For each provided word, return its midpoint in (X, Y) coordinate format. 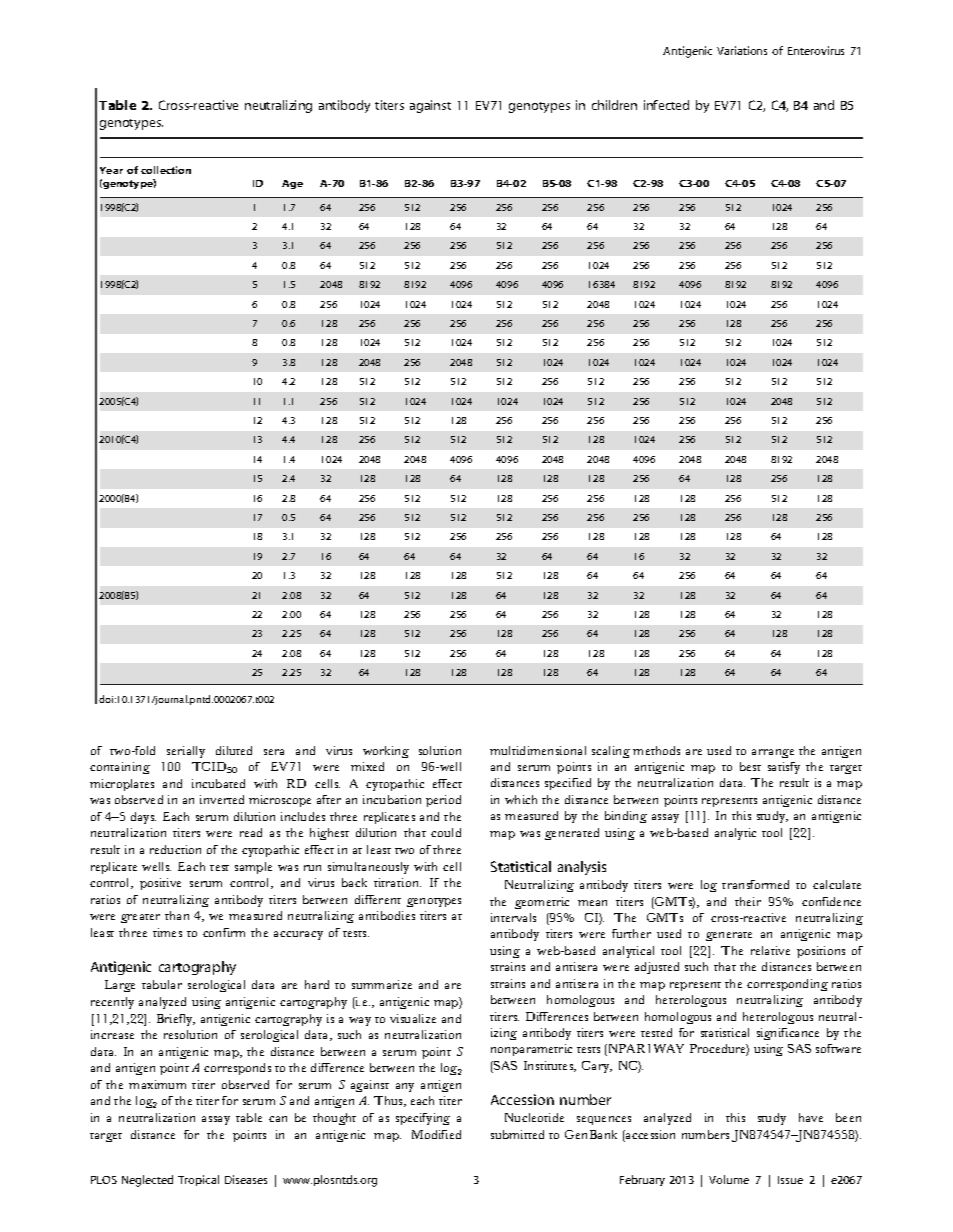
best (750, 766)
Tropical (198, 1180)
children (614, 105)
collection (166, 170)
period (443, 801)
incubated (218, 783)
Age (292, 184)
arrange (773, 753)
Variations (742, 50)
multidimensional (538, 750)
